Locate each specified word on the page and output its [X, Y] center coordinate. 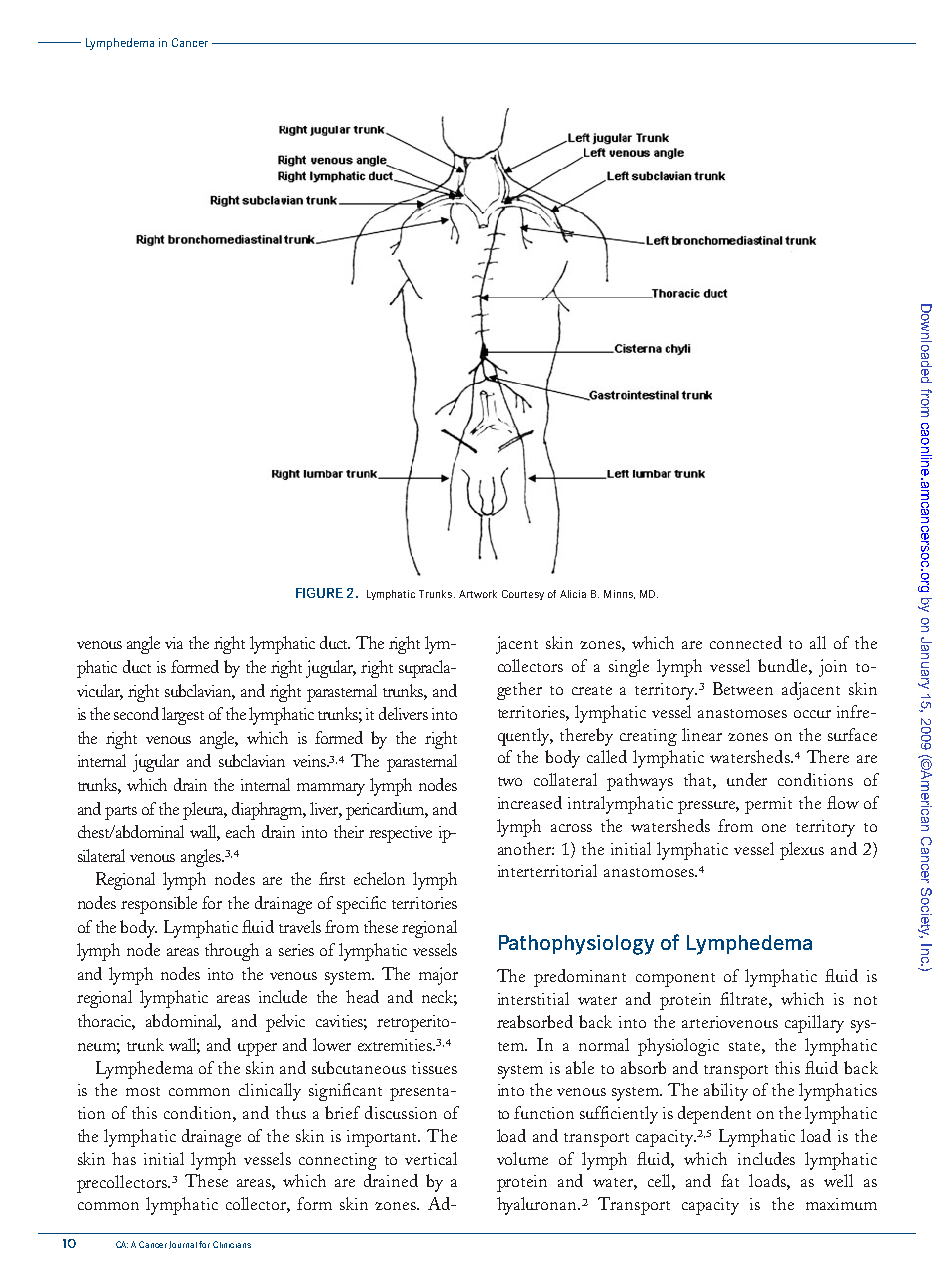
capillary [814, 1024]
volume [522, 1158]
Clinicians [232, 1244]
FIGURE [319, 593]
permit [768, 805]
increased [530, 802]
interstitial [533, 998]
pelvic [285, 1023]
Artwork [478, 594]
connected [746, 642]
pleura [205, 811]
